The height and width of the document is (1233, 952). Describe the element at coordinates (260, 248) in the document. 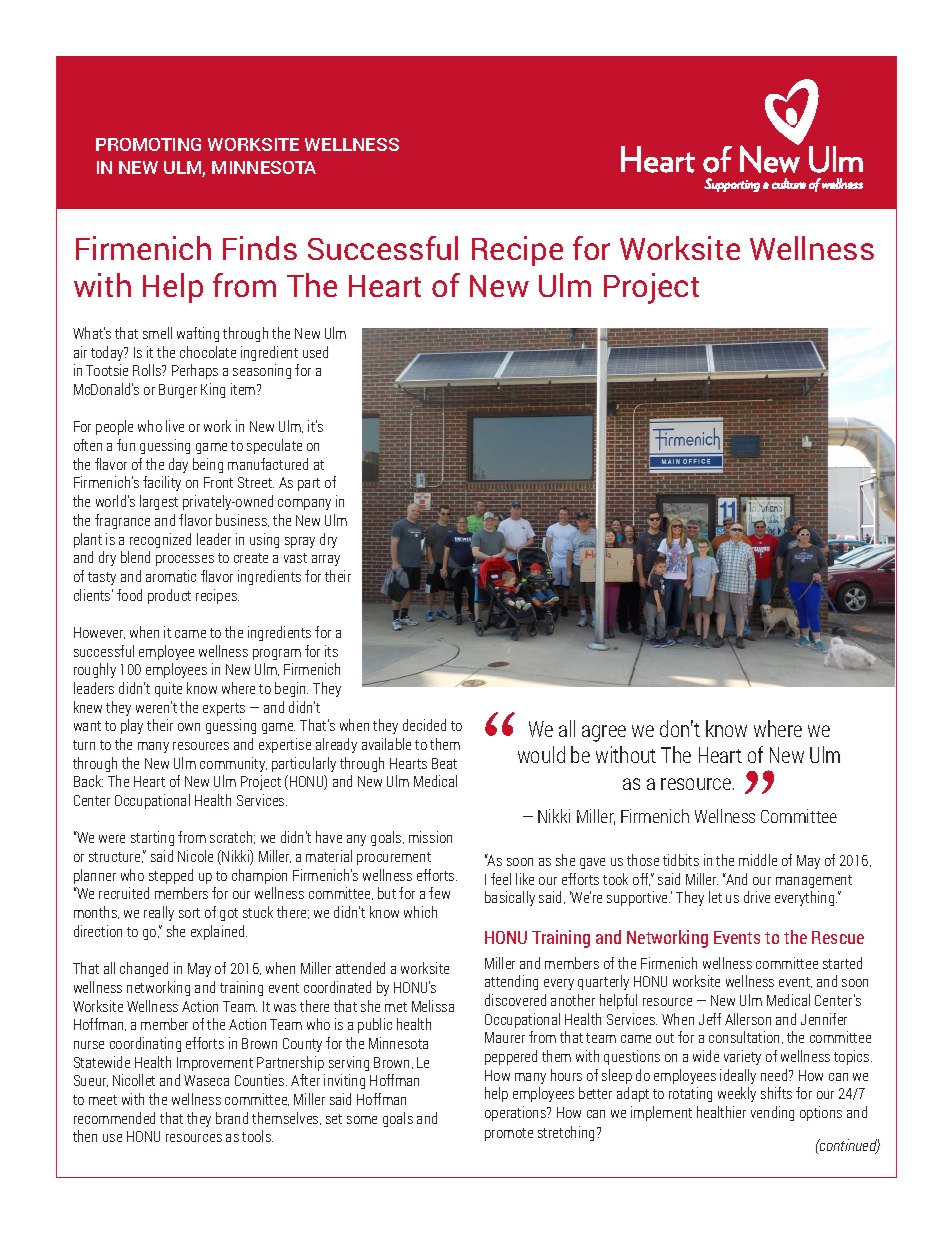

I see `Finds` at that location.
